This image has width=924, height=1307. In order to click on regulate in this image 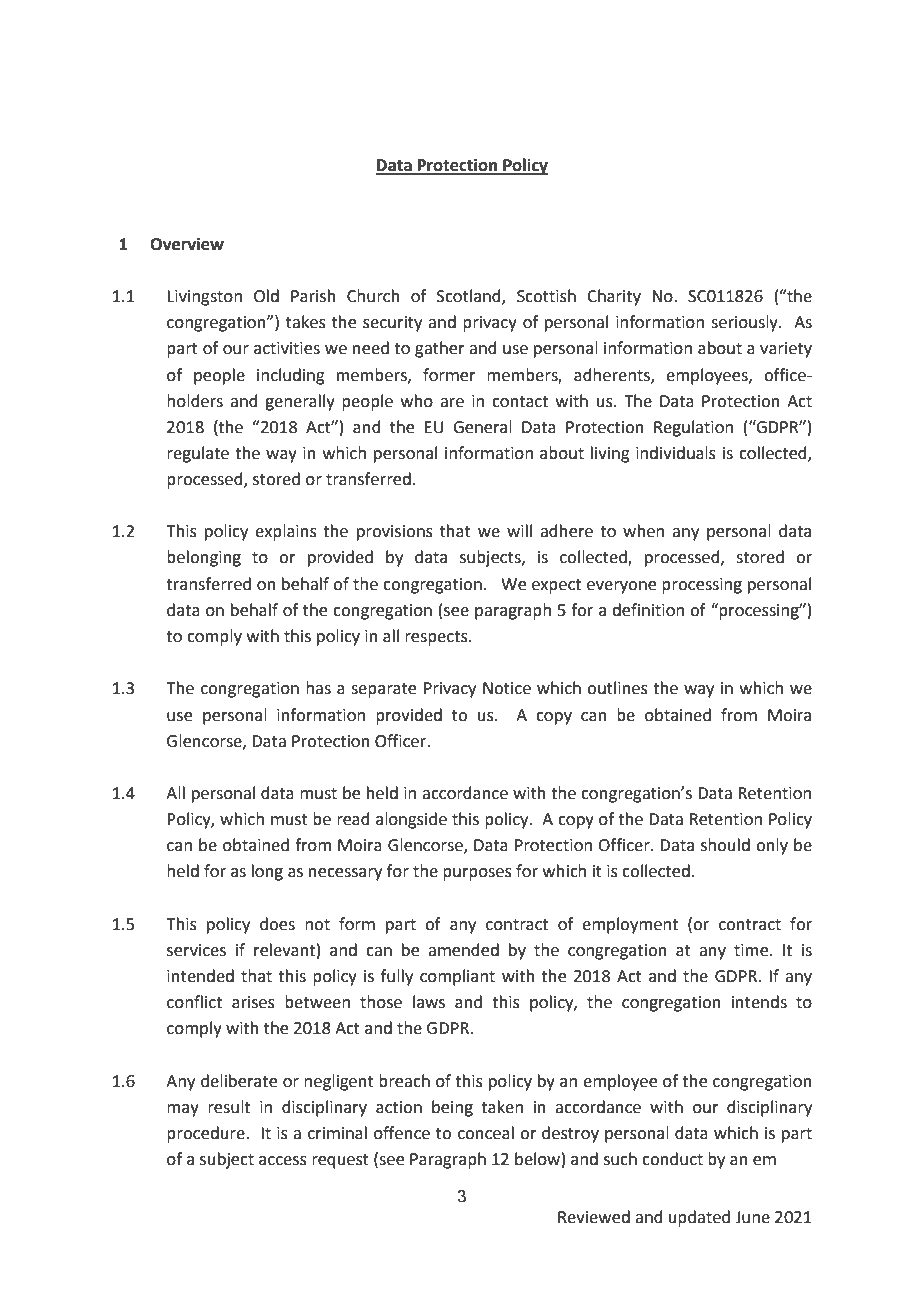, I will do `click(198, 454)`.
